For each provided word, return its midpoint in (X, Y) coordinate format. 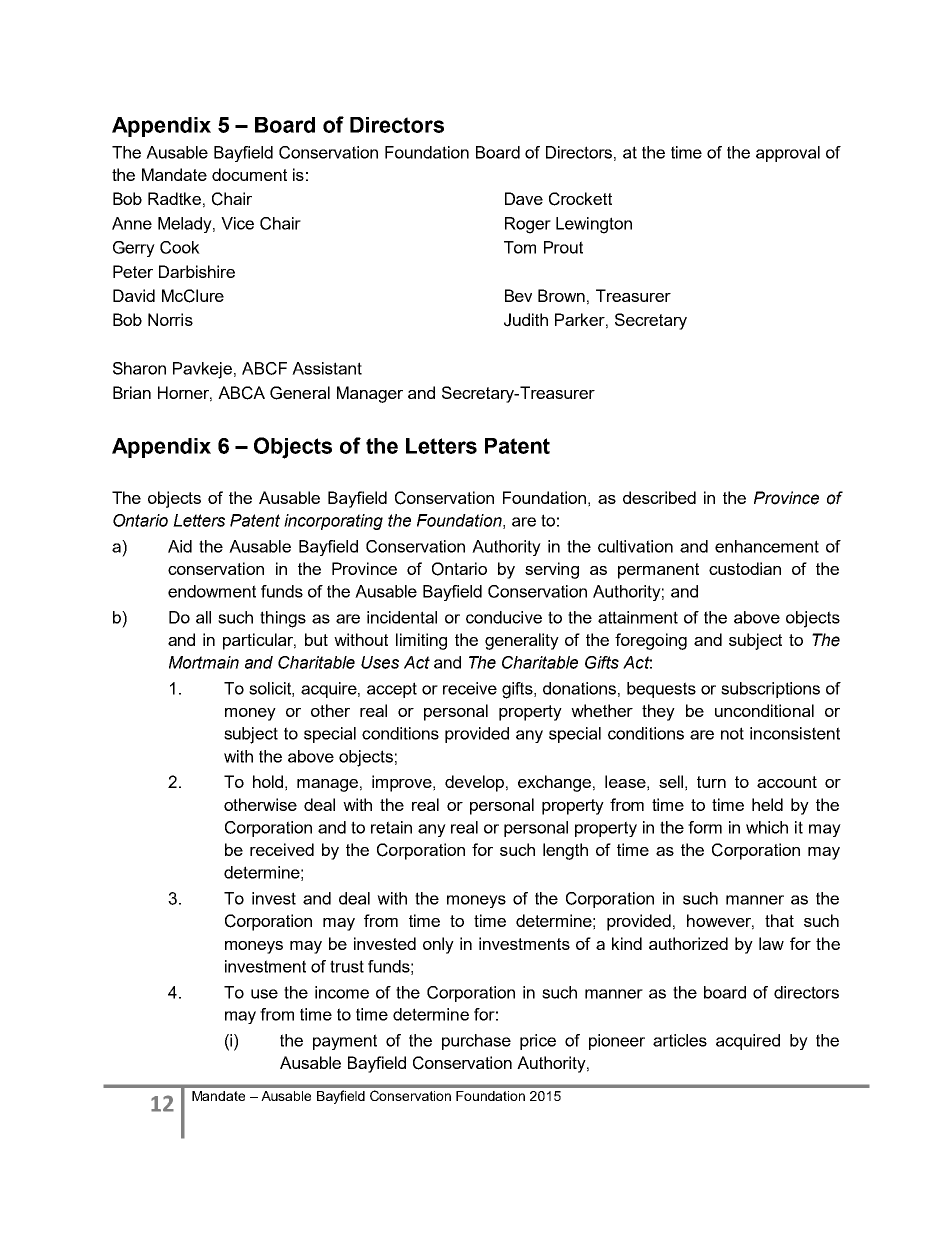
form (705, 827)
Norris (170, 319)
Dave (524, 198)
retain (391, 827)
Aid (180, 546)
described (659, 497)
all (203, 617)
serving (552, 570)
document (249, 174)
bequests (661, 690)
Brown (561, 295)
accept (392, 690)
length (565, 851)
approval (788, 154)
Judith (526, 320)
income (342, 992)
